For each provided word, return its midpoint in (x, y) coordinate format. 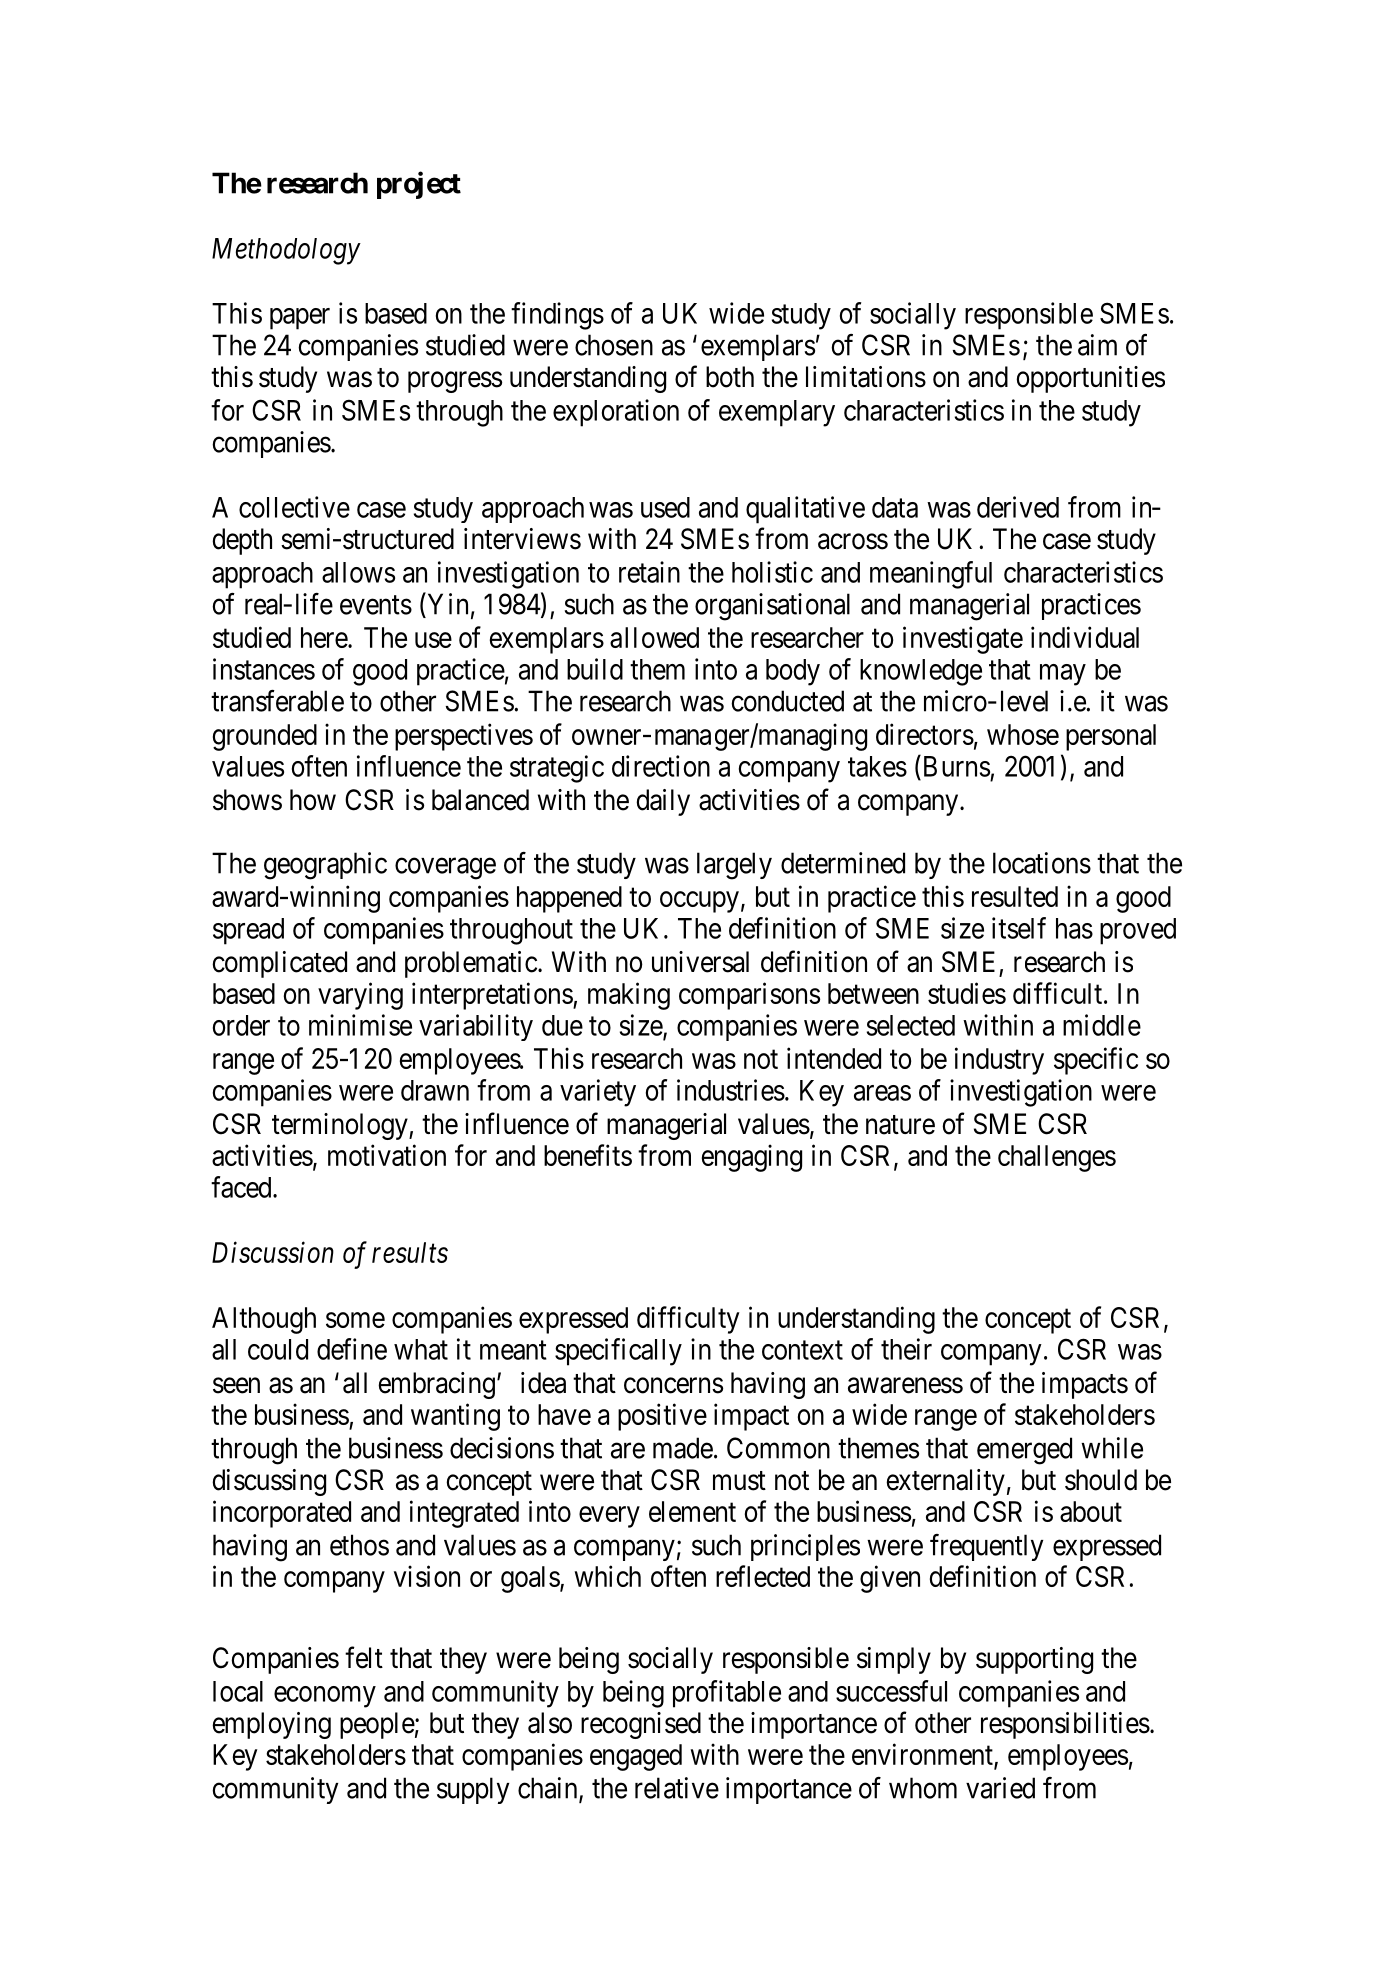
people (377, 1725)
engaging (752, 1158)
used (665, 507)
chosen (614, 345)
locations (1042, 863)
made (683, 1448)
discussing (269, 1482)
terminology (341, 1126)
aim (1097, 345)
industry (999, 1061)
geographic (325, 866)
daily (663, 802)
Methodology (286, 251)
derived (1018, 507)
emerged (1024, 1451)
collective (294, 507)
